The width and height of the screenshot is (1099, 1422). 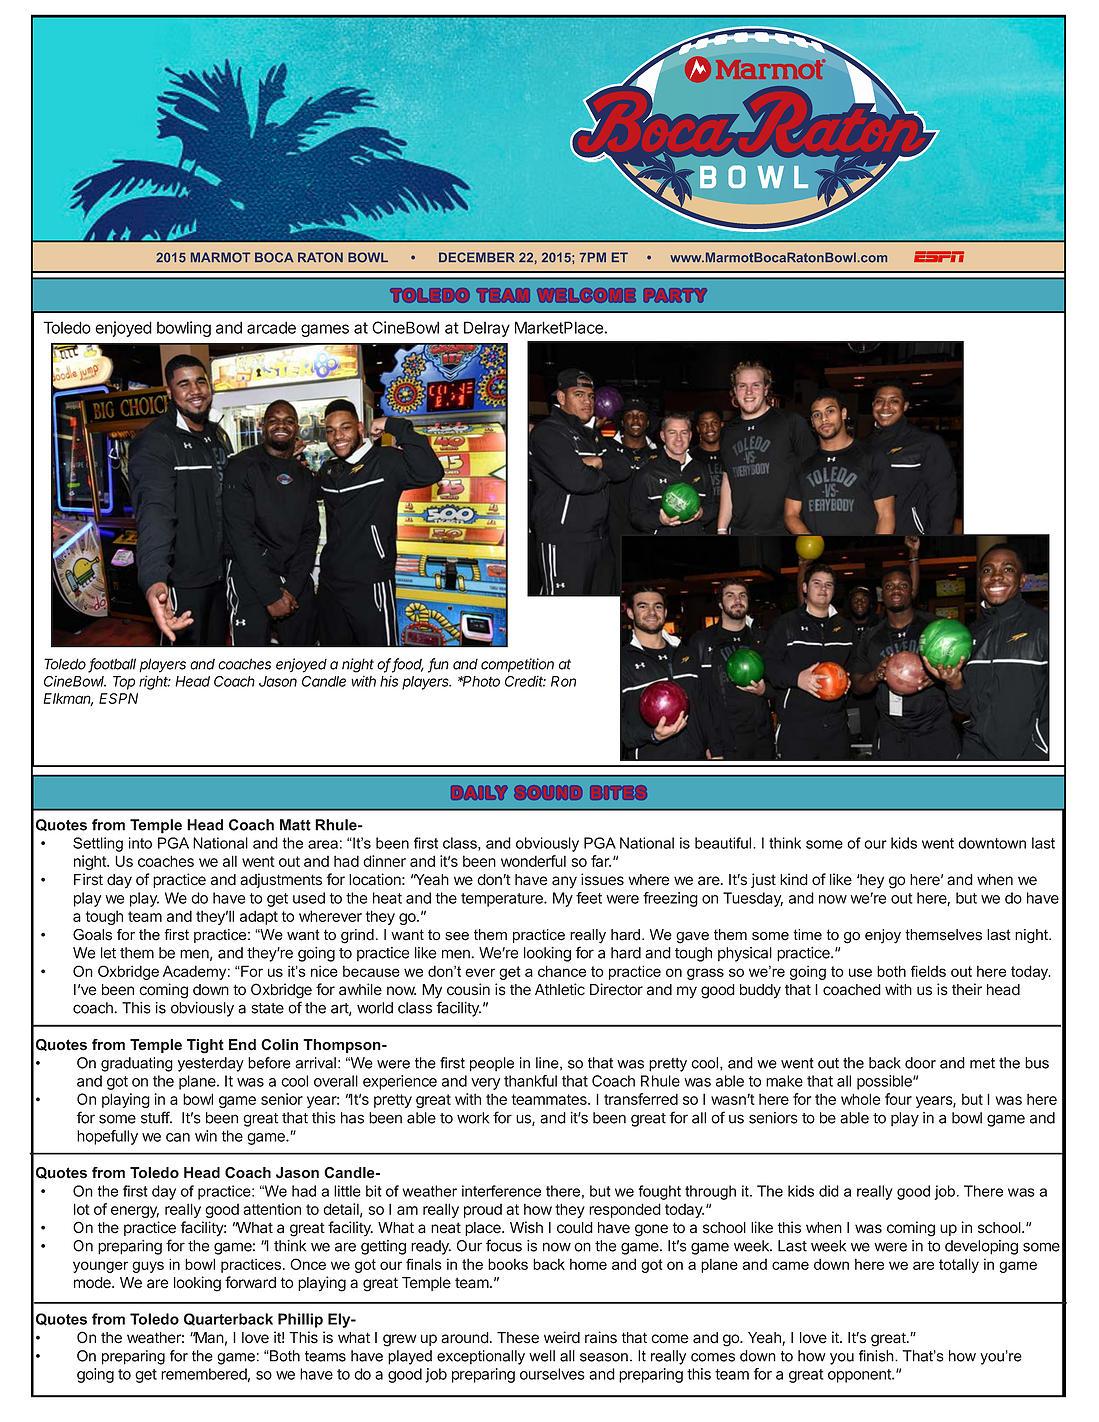 What do you see at coordinates (300, 1320) in the screenshot?
I see `Phillip` at bounding box center [300, 1320].
